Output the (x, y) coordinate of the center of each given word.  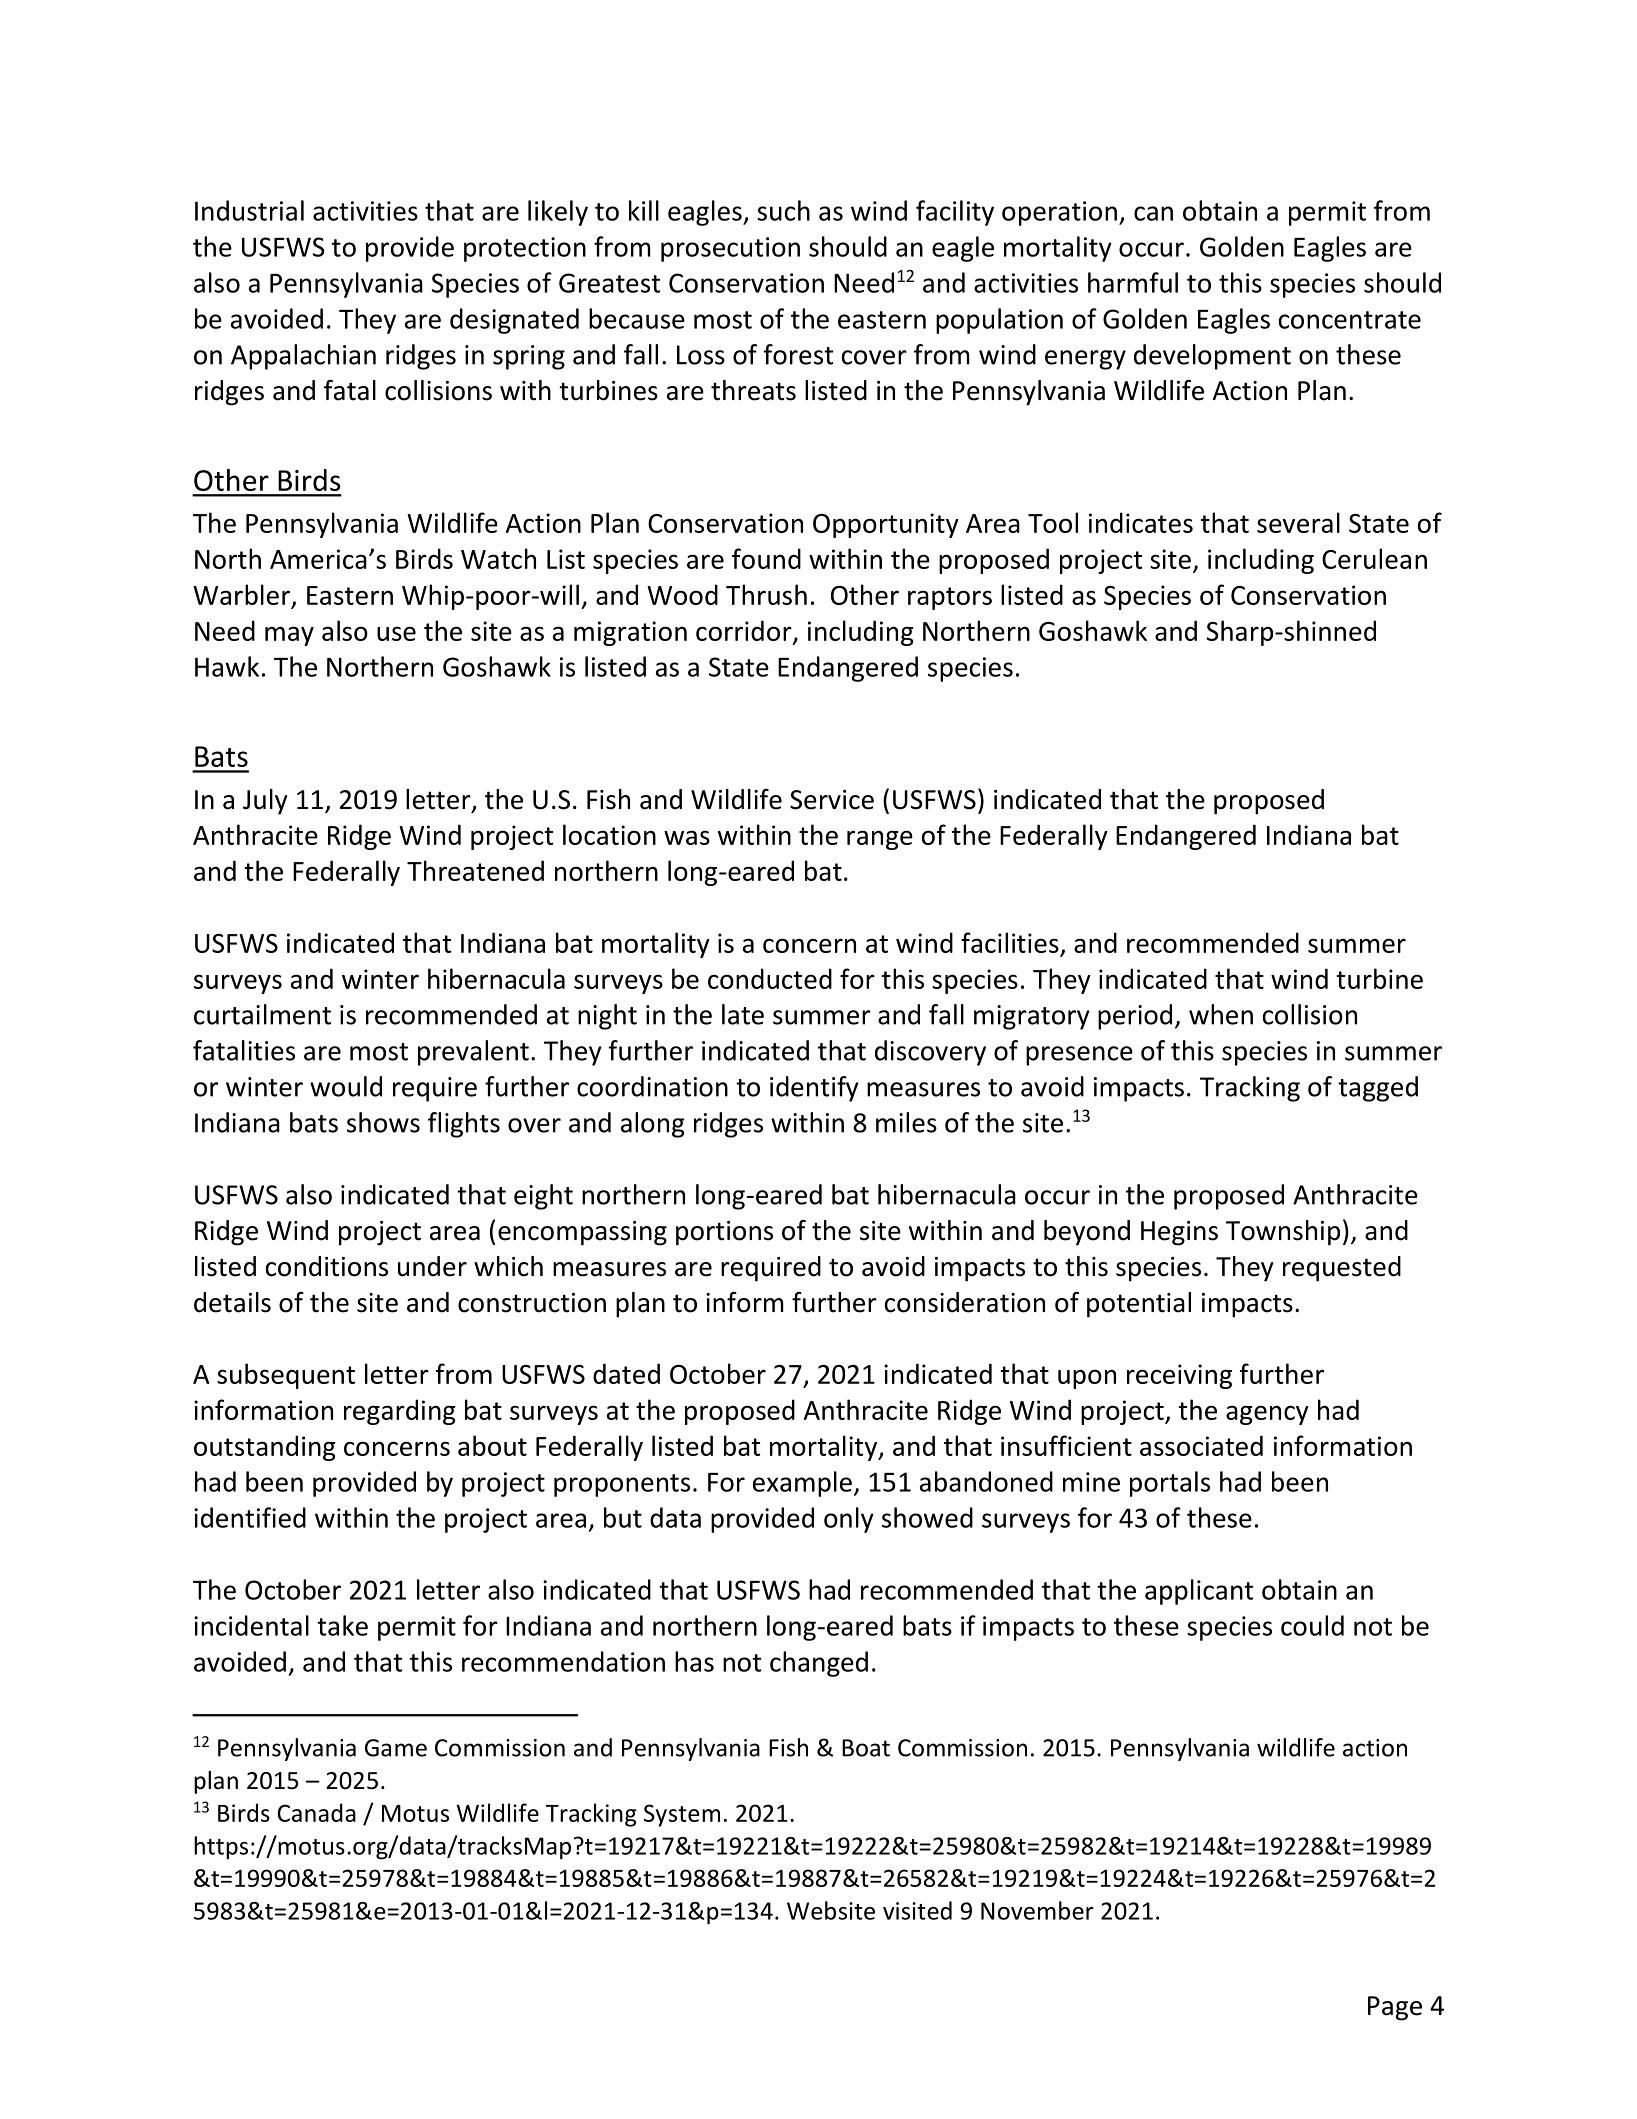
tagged (1378, 1089)
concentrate (1350, 320)
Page (1395, 2008)
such (783, 210)
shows (383, 1122)
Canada (316, 1812)
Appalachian (303, 357)
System (682, 1815)
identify (814, 1089)
